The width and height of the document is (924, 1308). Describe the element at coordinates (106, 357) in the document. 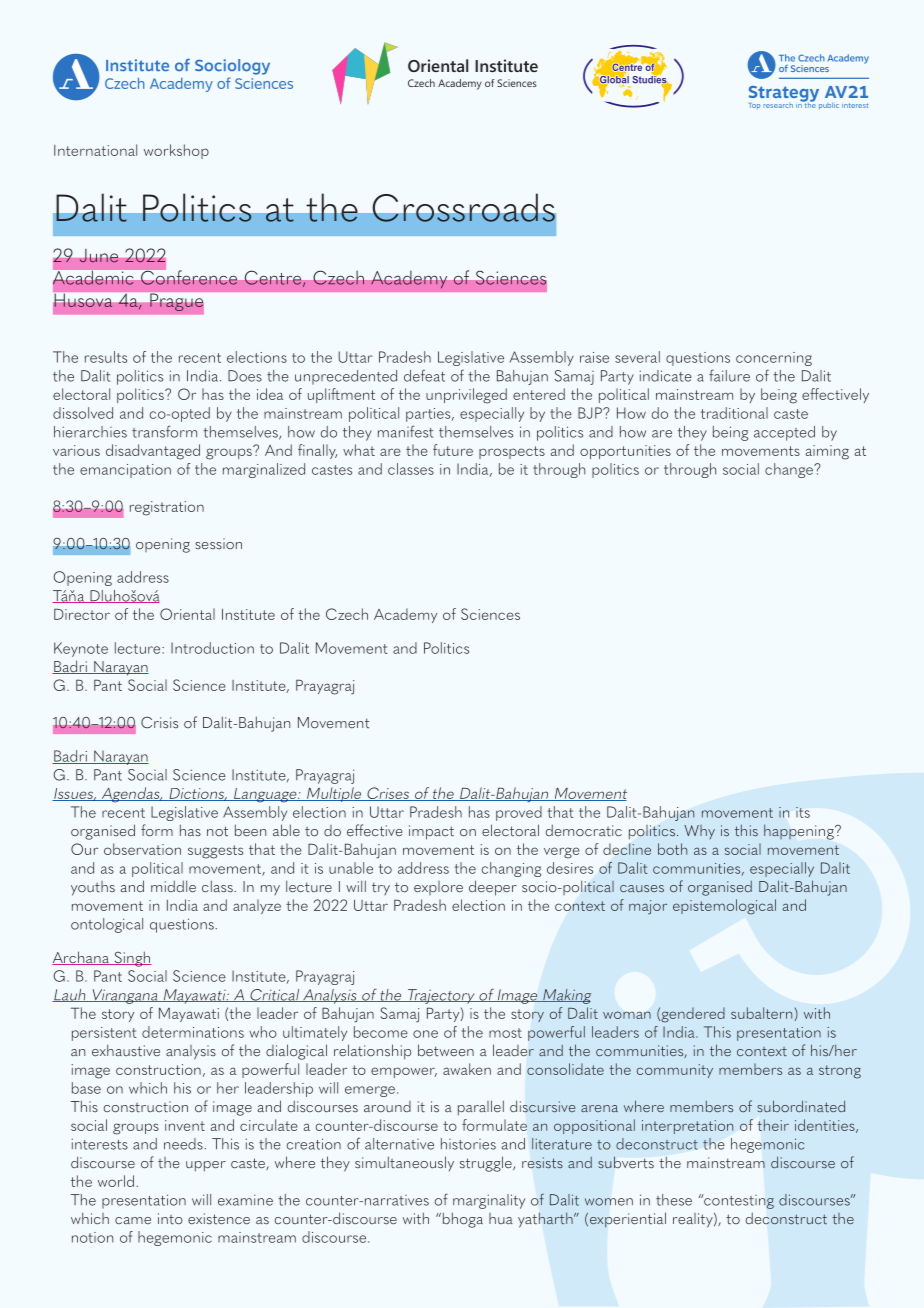

I see `results` at that location.
